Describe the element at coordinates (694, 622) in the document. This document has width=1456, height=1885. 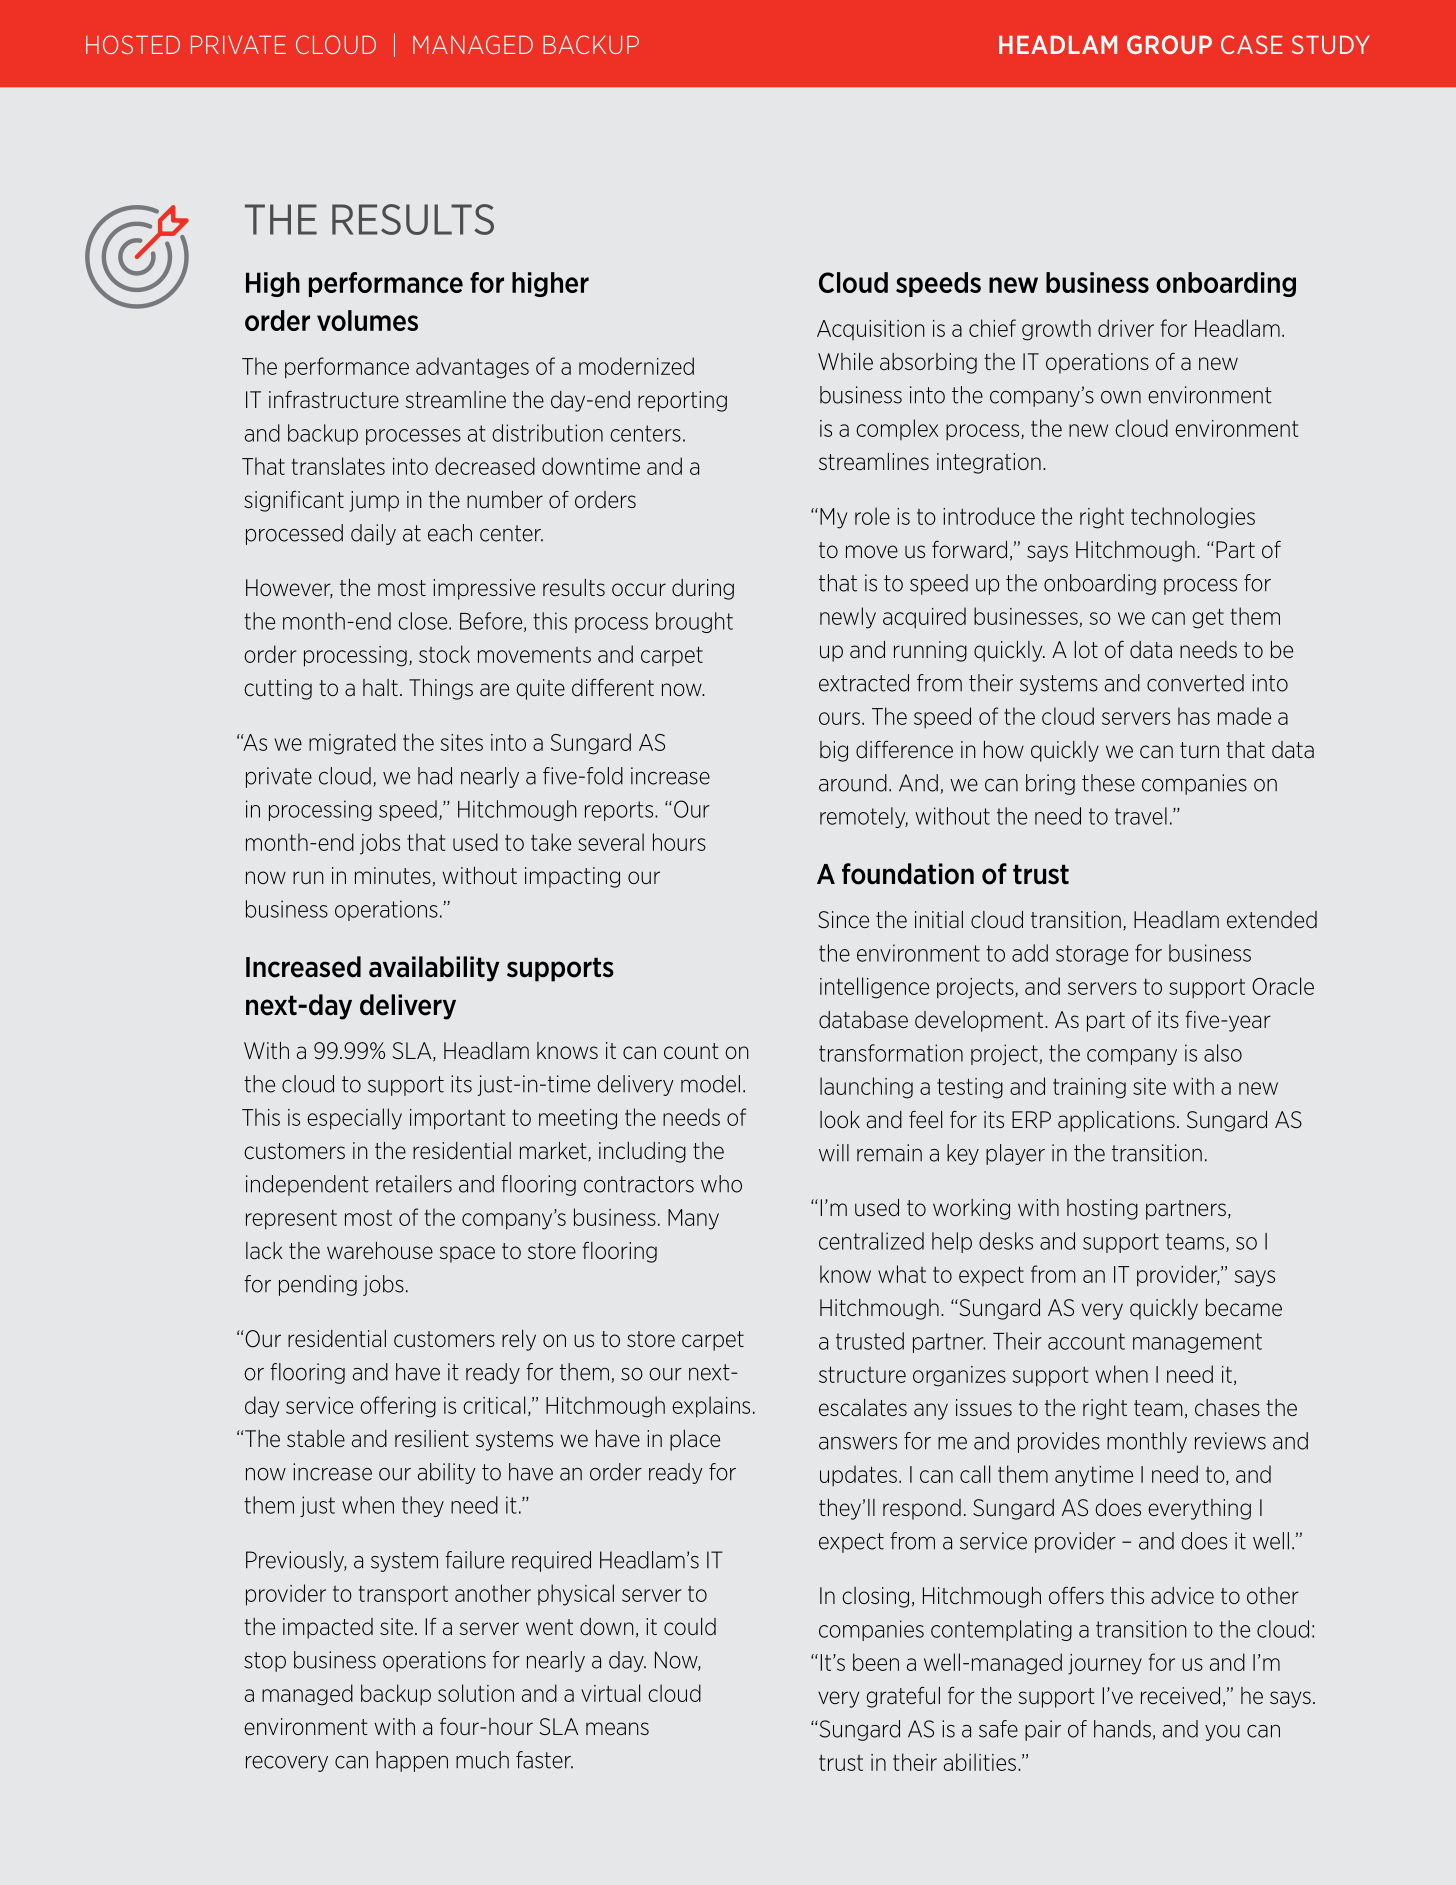
I see `brought` at that location.
